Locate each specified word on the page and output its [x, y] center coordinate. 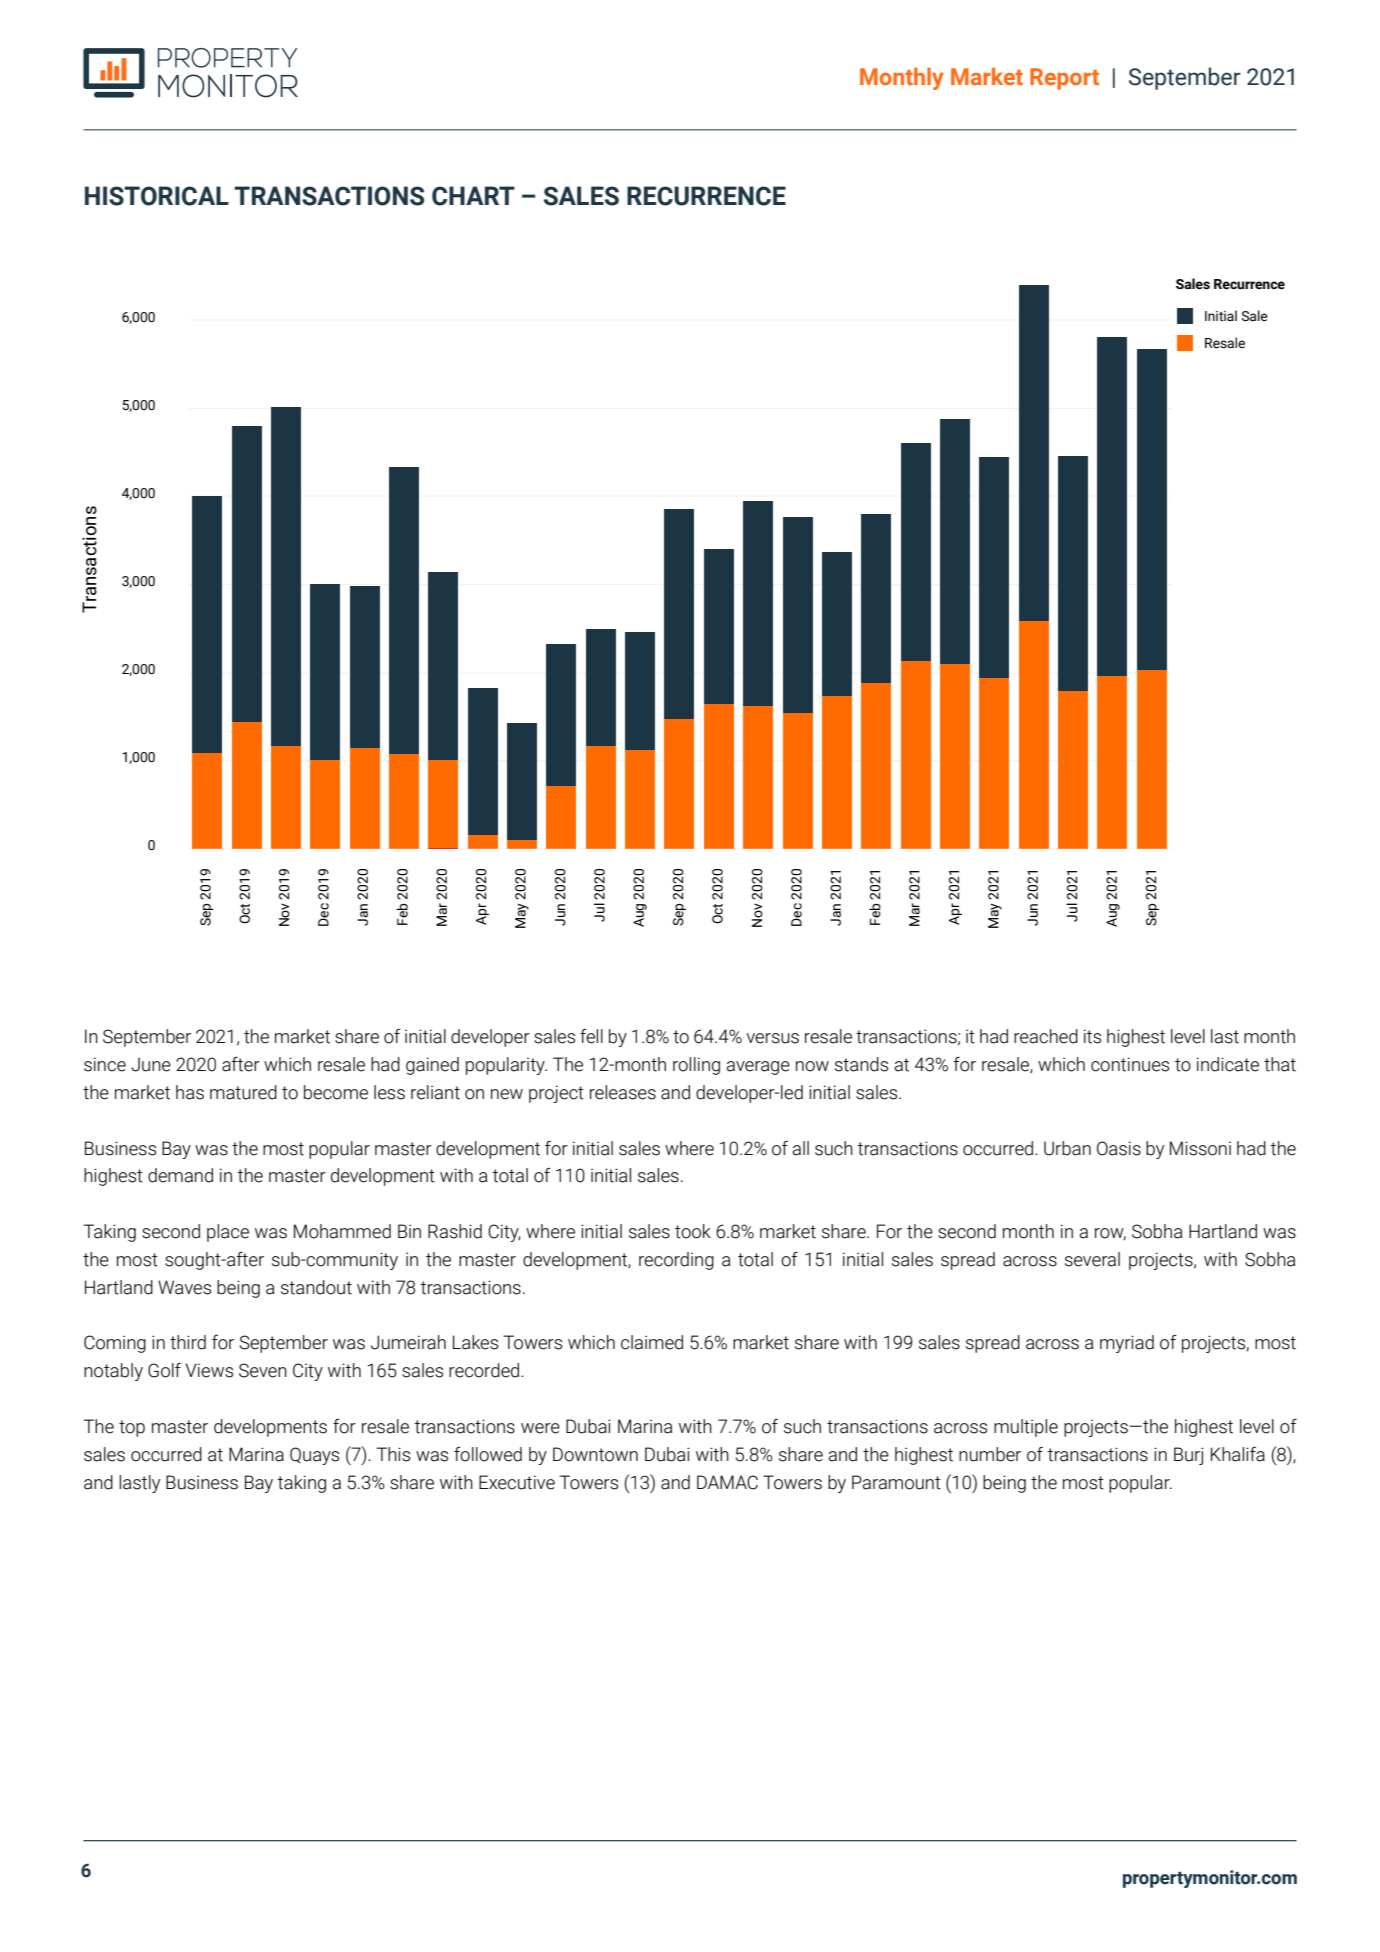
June [151, 1064]
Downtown [595, 1454]
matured [243, 1092]
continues [1130, 1064]
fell [591, 1036]
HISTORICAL [157, 196]
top [132, 1428]
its [1092, 1036]
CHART [473, 196]
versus [772, 1038]
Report [1064, 79]
